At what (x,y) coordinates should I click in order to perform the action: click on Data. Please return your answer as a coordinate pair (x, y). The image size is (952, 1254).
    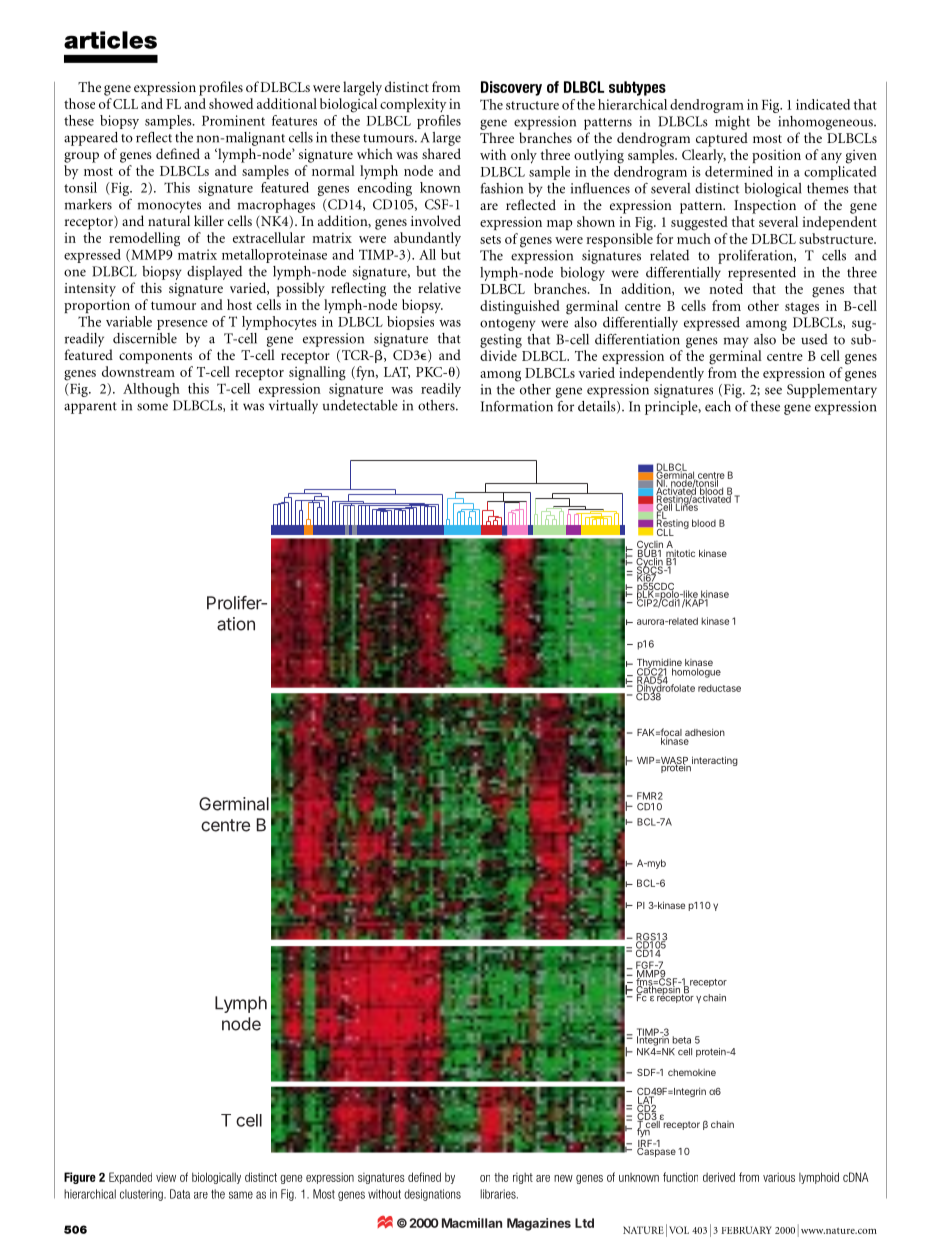
    Looking at the image, I should click on (180, 1194).
